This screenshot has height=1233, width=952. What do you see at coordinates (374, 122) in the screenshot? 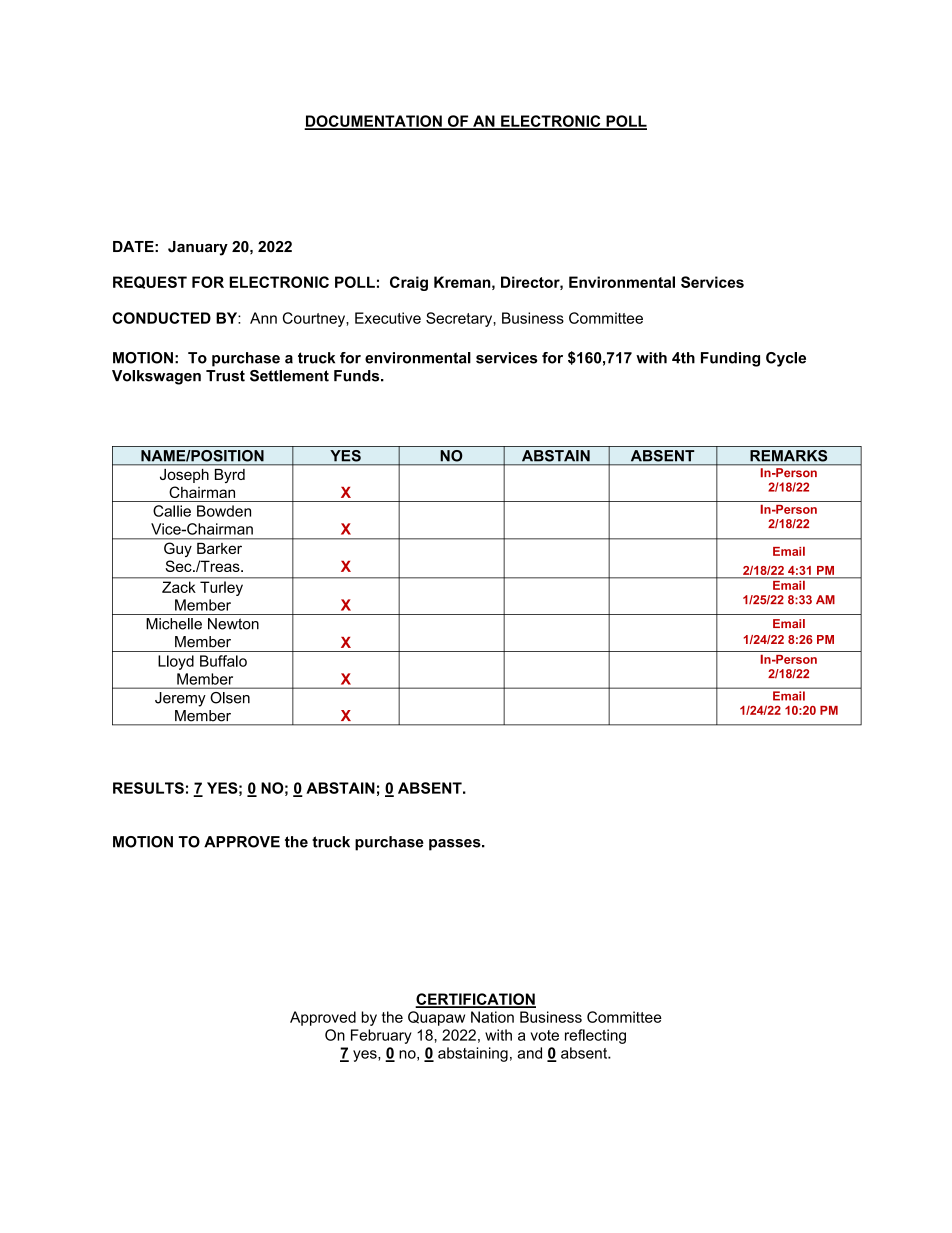
I see `DOCUMENTATION` at bounding box center [374, 122].
